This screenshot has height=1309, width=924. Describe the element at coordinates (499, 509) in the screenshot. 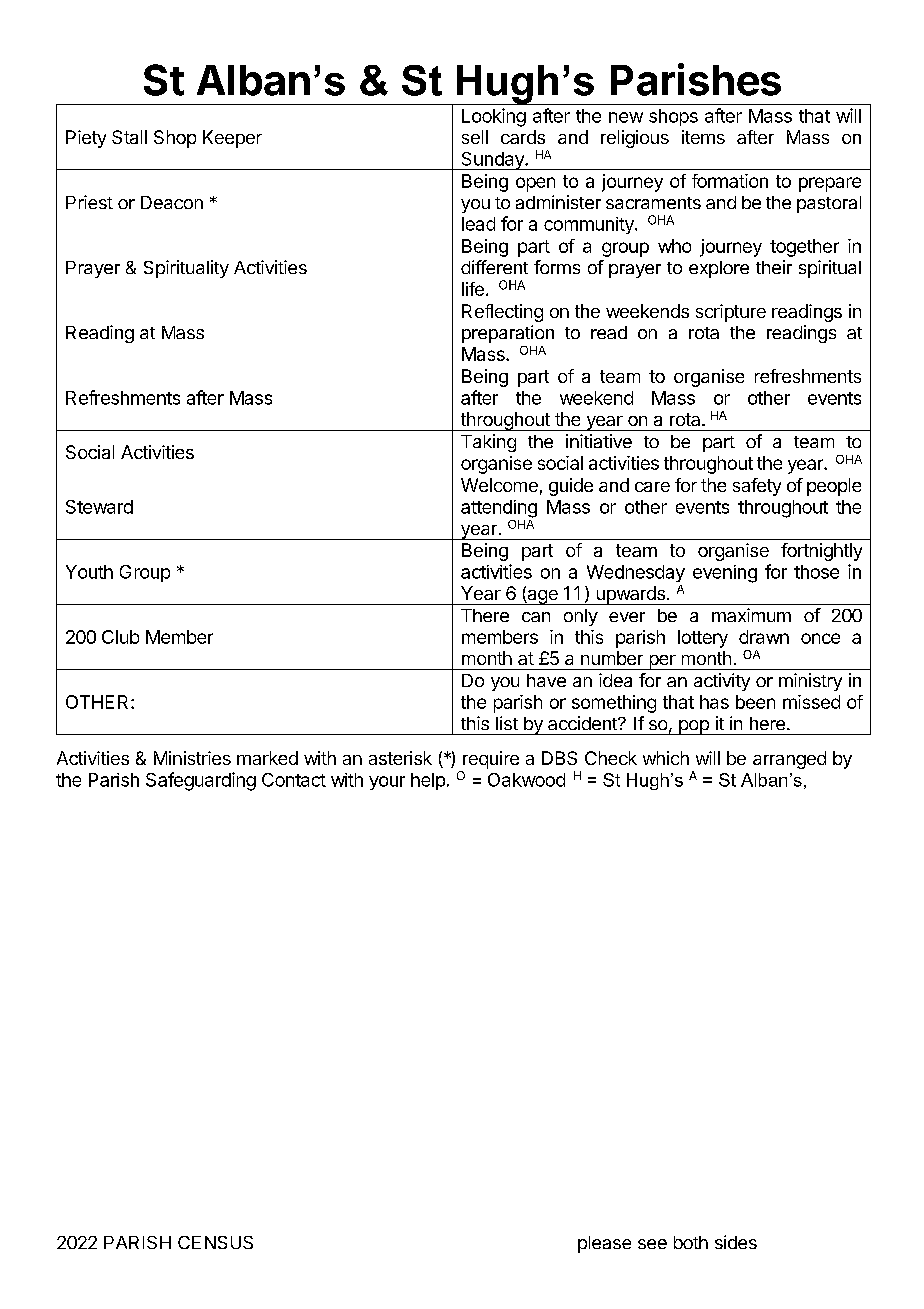

I see `attending` at that location.
